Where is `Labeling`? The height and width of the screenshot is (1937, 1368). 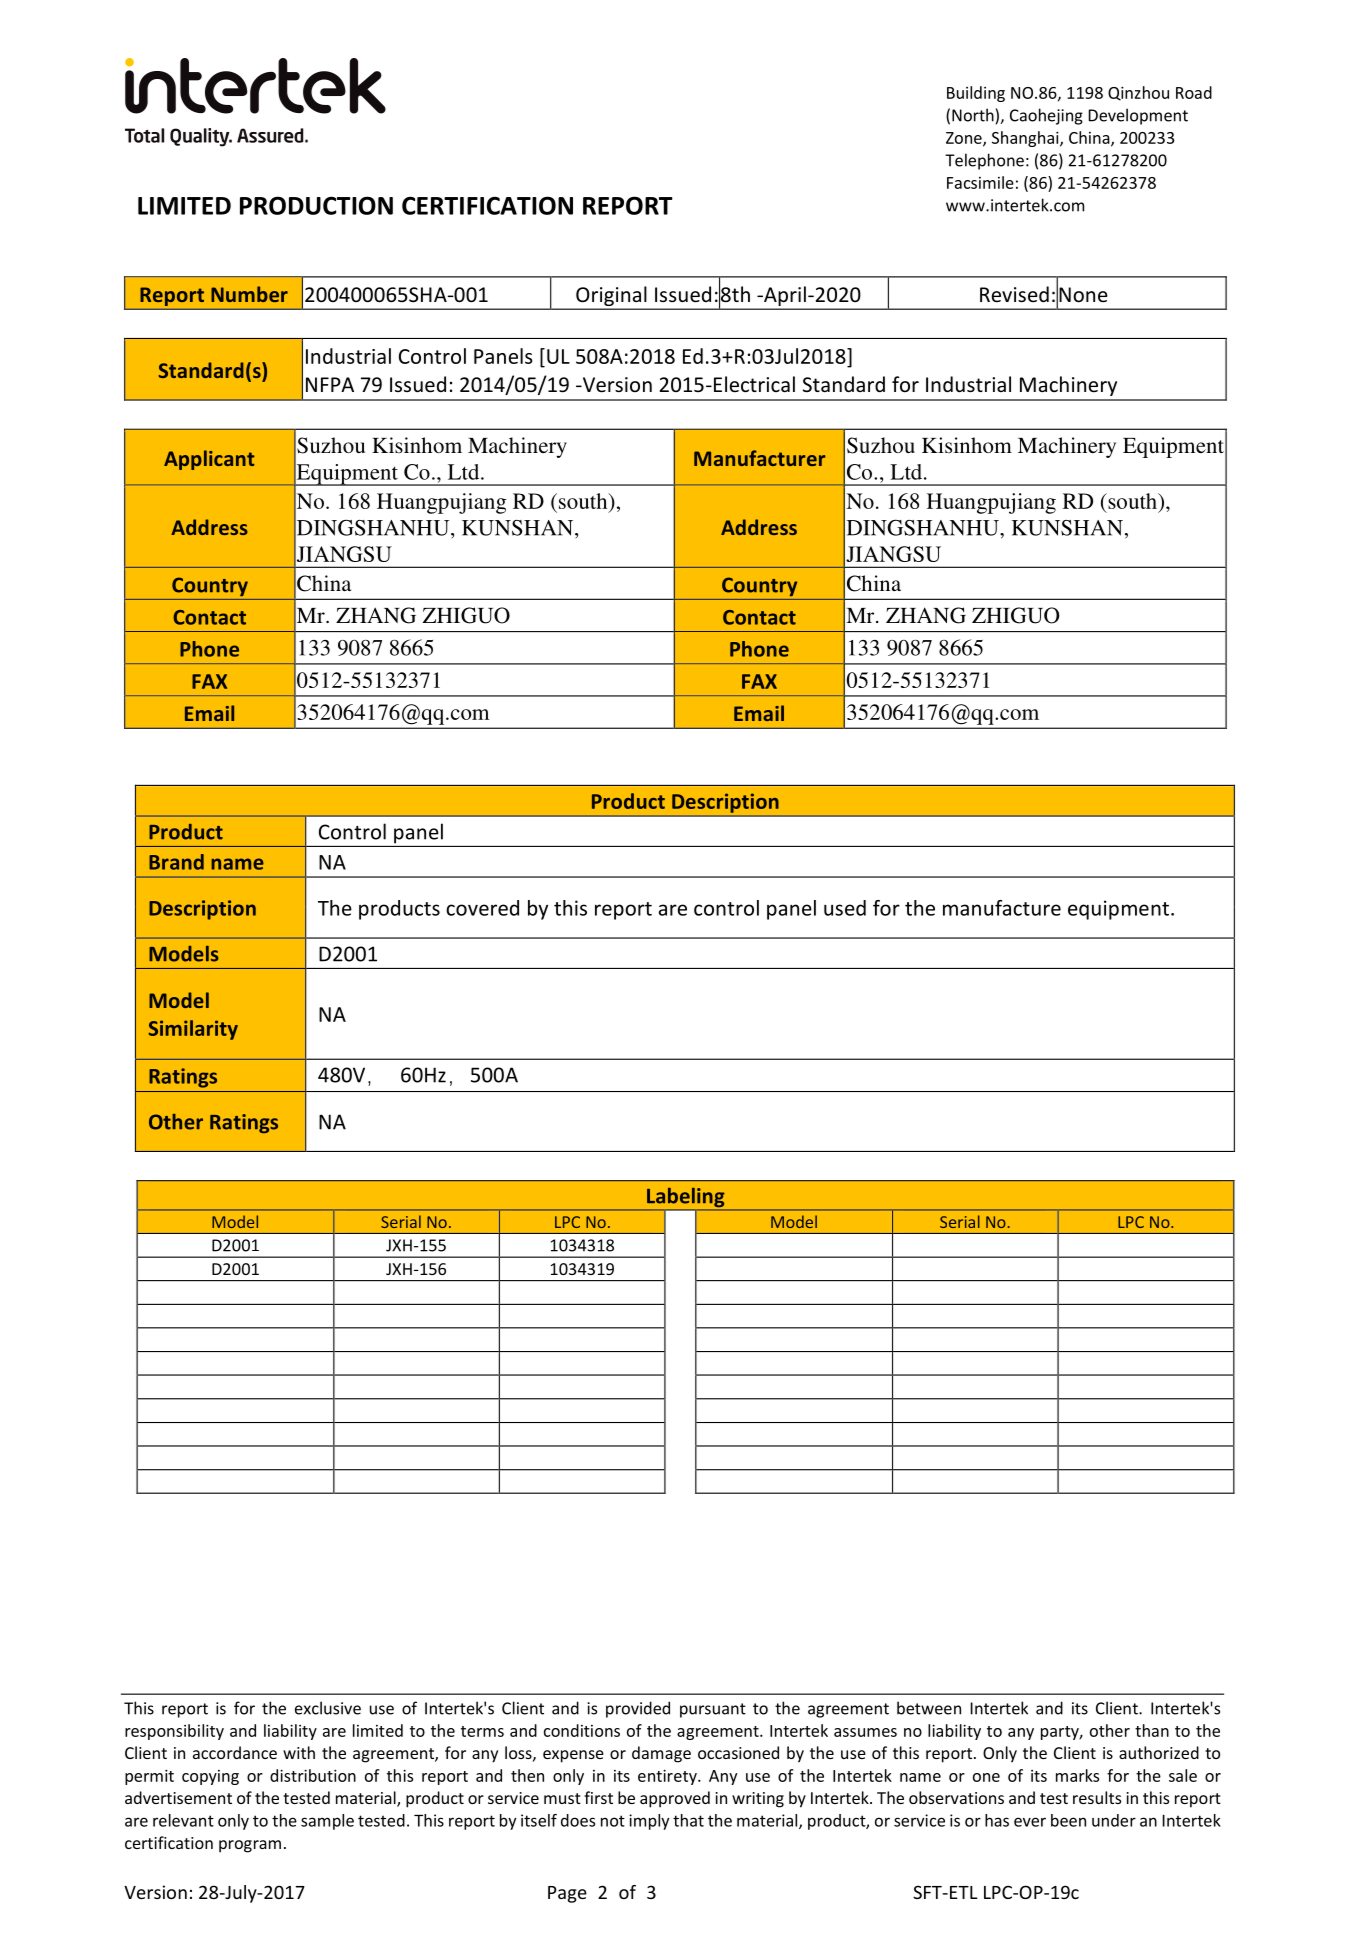
Labeling is located at coordinates (686, 1199).
